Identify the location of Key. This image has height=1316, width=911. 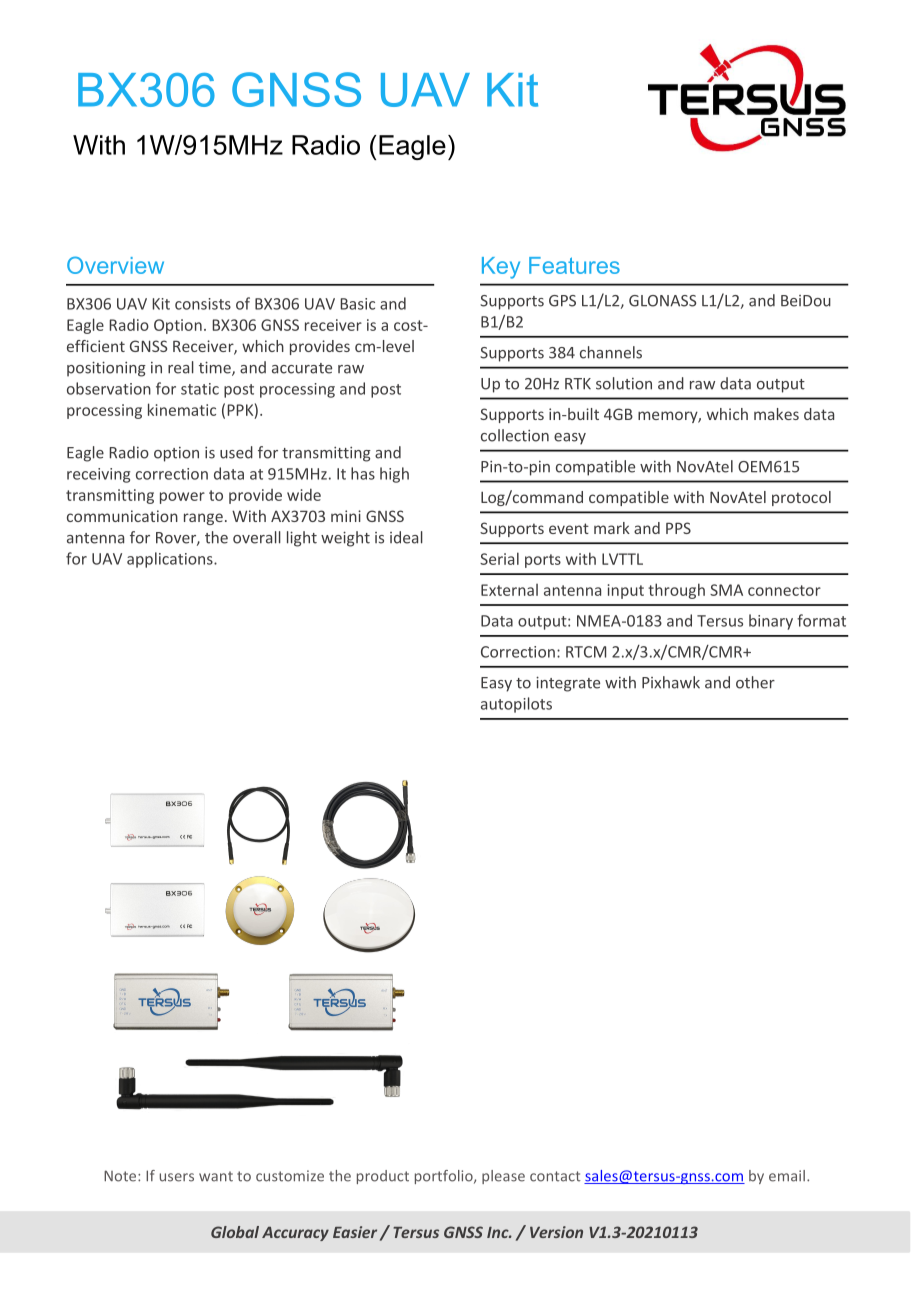
(501, 268).
